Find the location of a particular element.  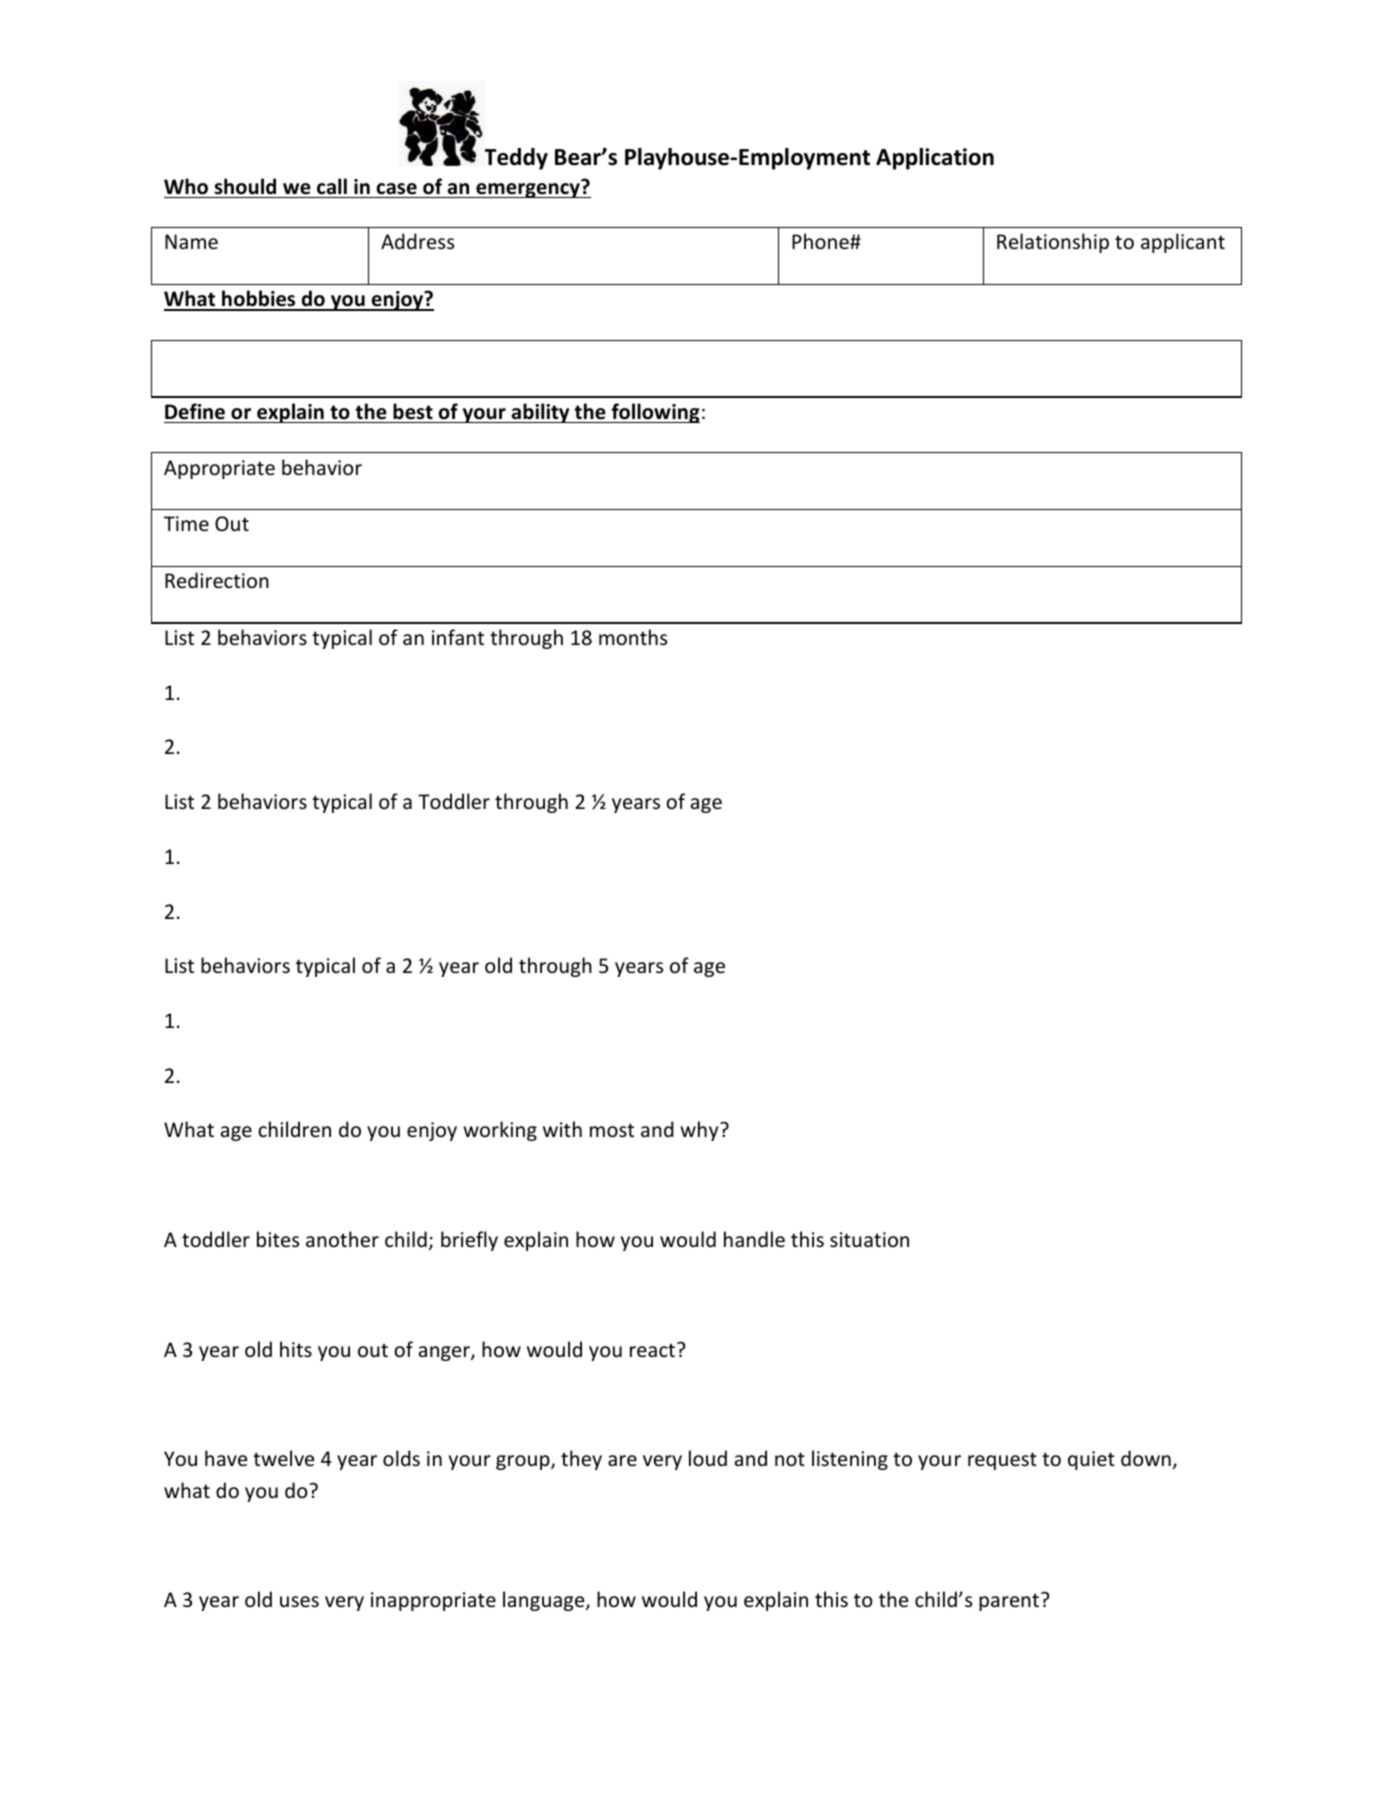

uses is located at coordinates (299, 1602).
